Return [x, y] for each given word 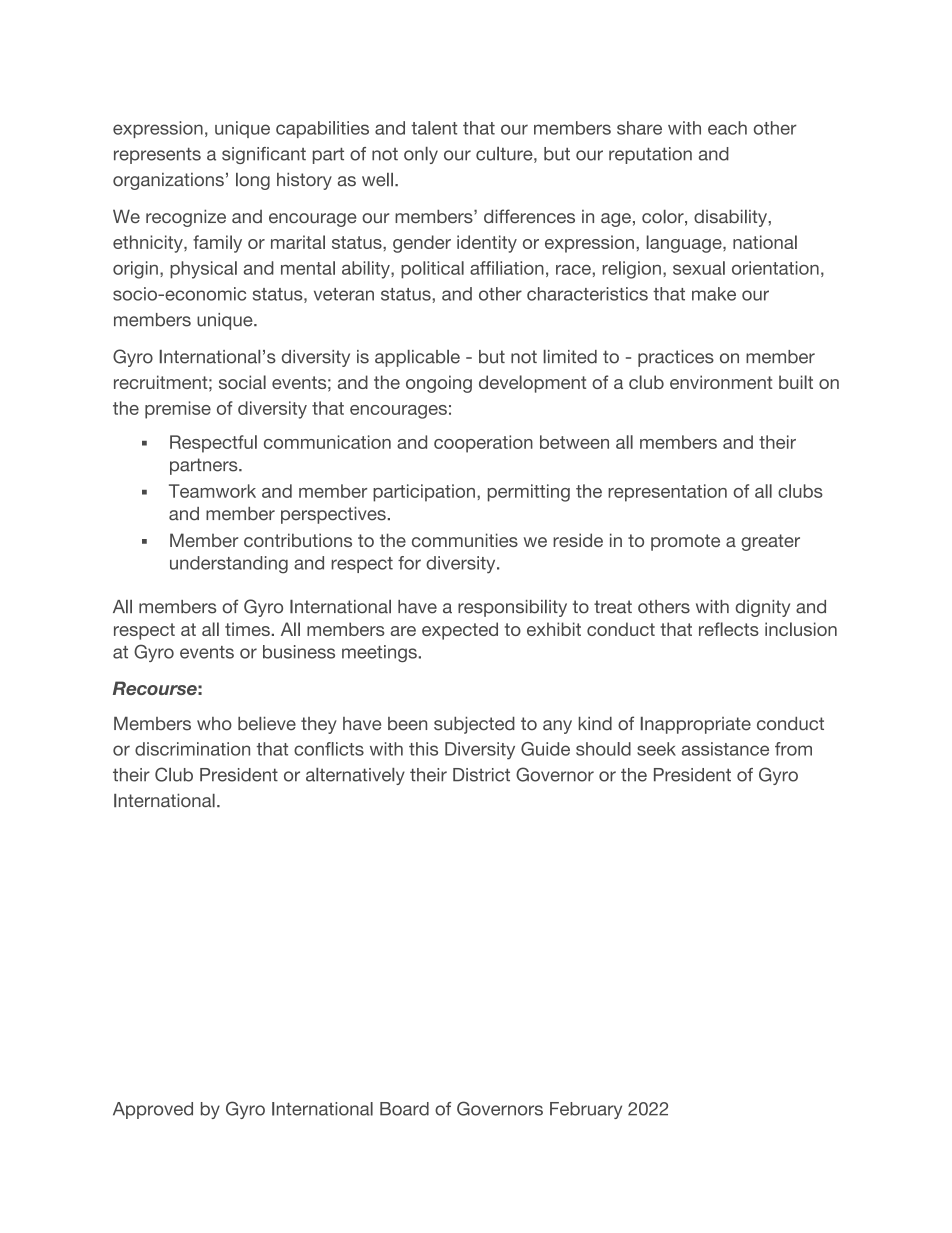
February [586, 1110]
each [727, 128]
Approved [153, 1110]
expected [460, 631]
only [421, 155]
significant [264, 155]
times [247, 629]
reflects [729, 629]
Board [404, 1109]
